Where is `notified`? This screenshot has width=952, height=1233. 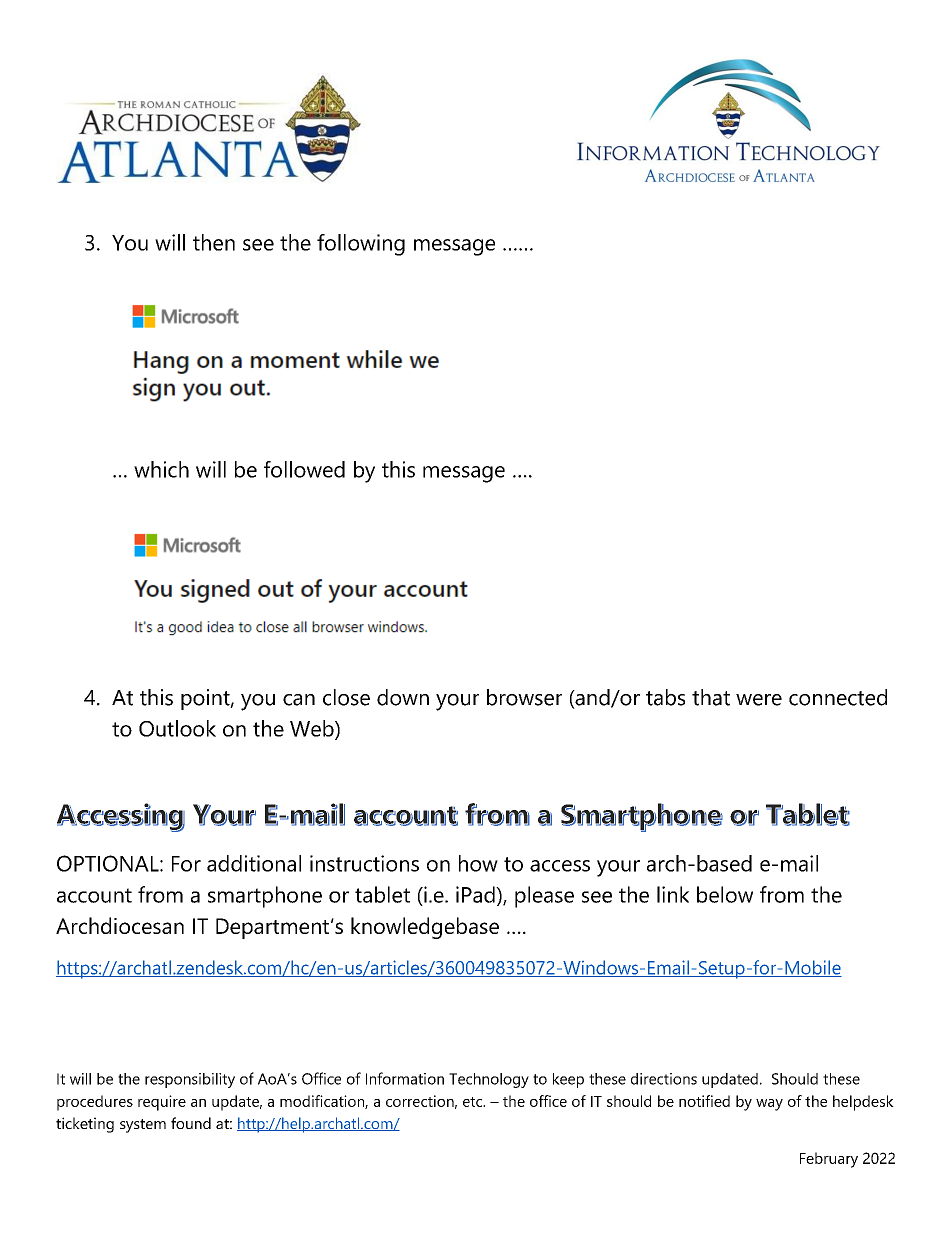 notified is located at coordinates (704, 1101).
